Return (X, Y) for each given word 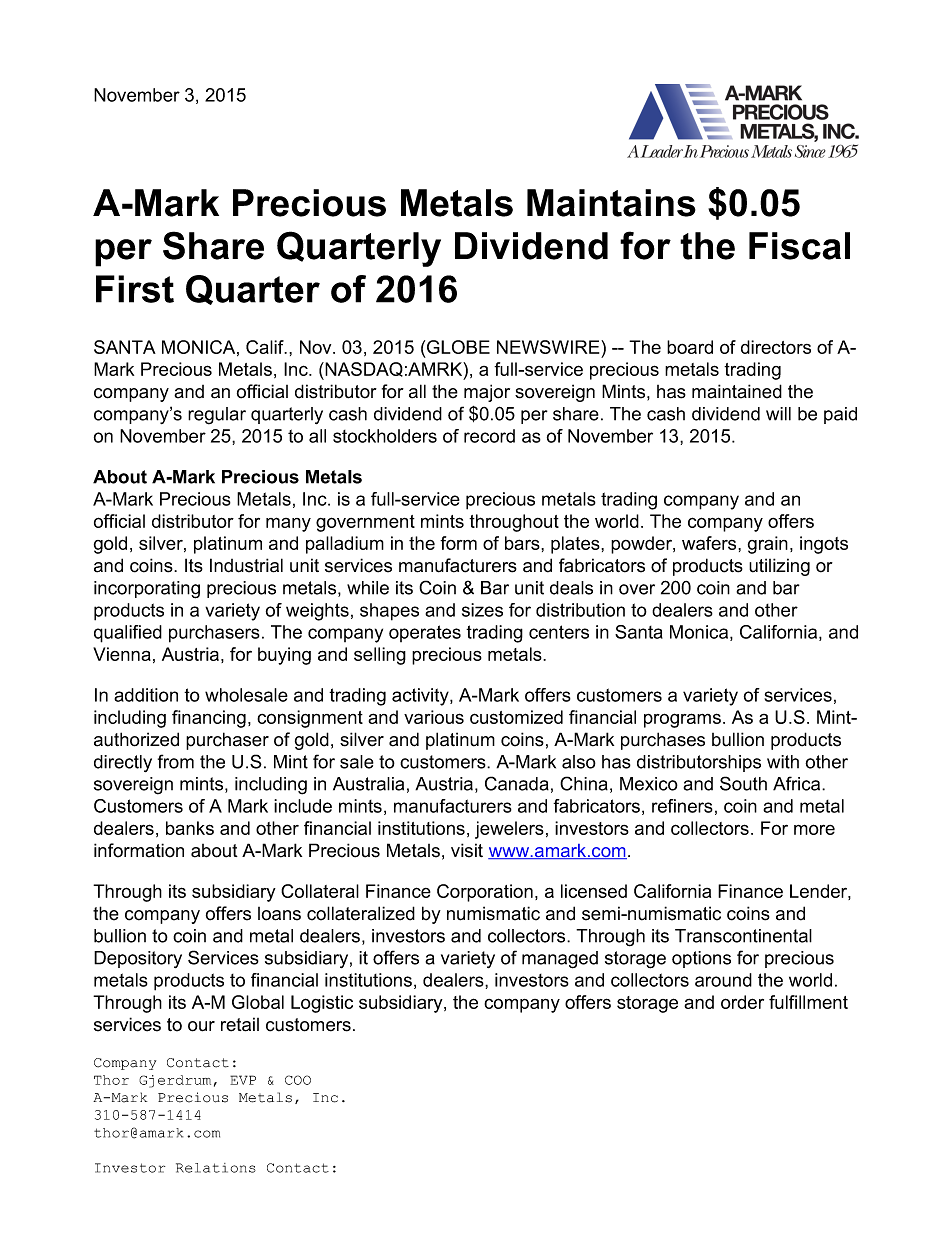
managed (560, 960)
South (743, 783)
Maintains (611, 203)
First (135, 289)
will (778, 414)
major (487, 393)
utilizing (779, 567)
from (176, 761)
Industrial (246, 565)
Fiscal (799, 246)
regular (217, 416)
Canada (517, 783)
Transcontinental (743, 936)
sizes (482, 610)
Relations (216, 1168)
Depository (138, 959)
